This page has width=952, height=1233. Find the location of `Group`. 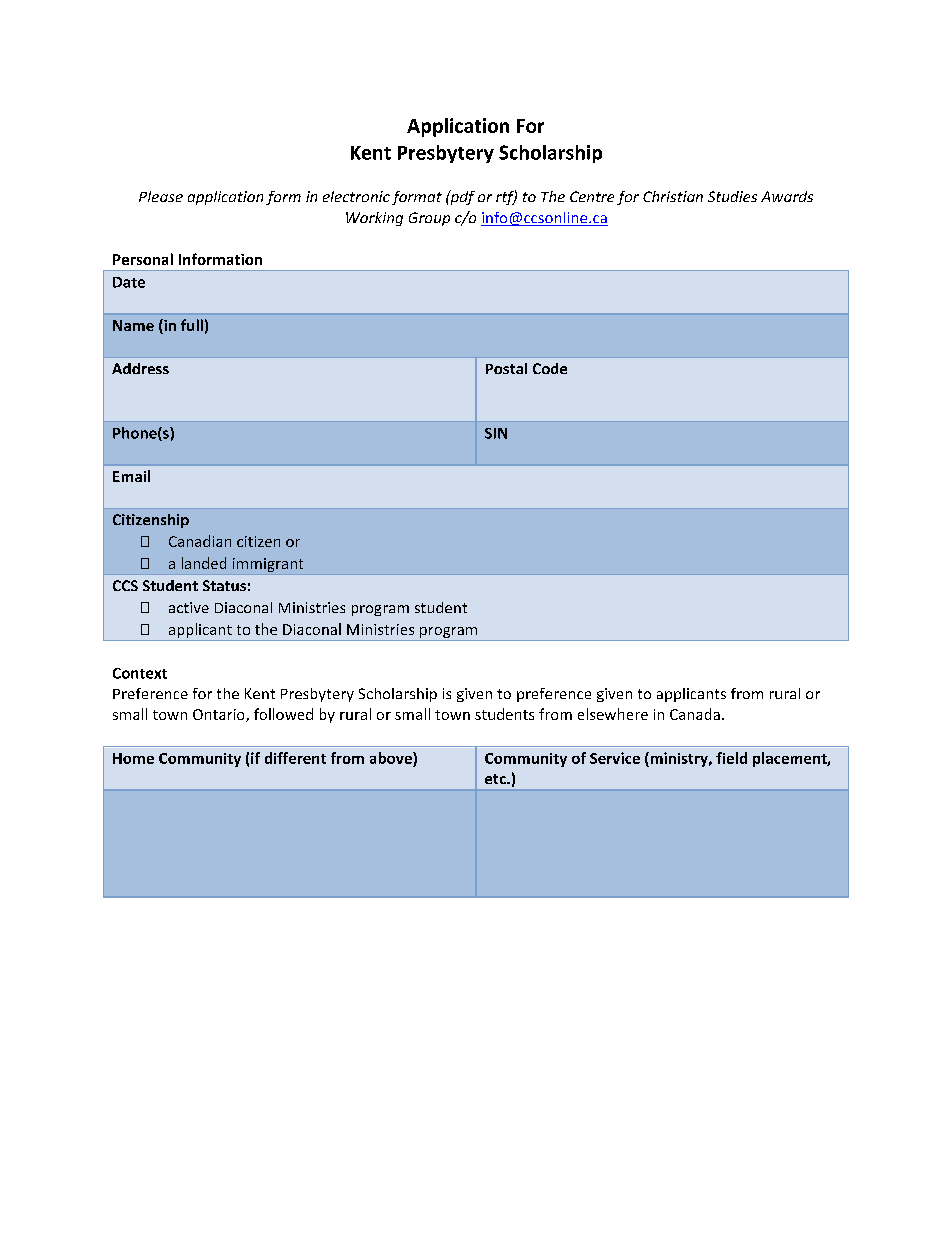

Group is located at coordinates (429, 219).
